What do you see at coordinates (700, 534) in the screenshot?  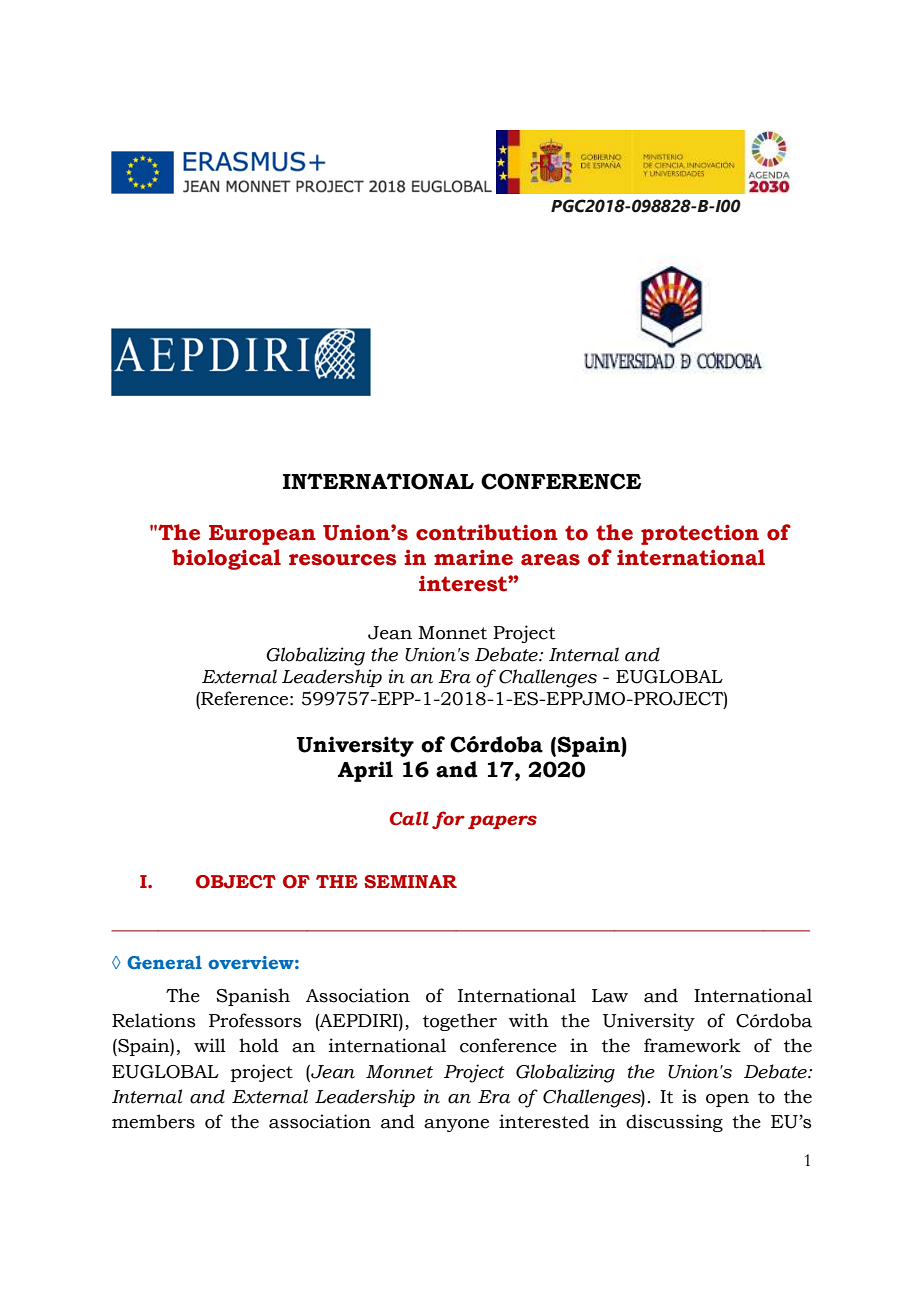 I see `protection` at bounding box center [700, 534].
